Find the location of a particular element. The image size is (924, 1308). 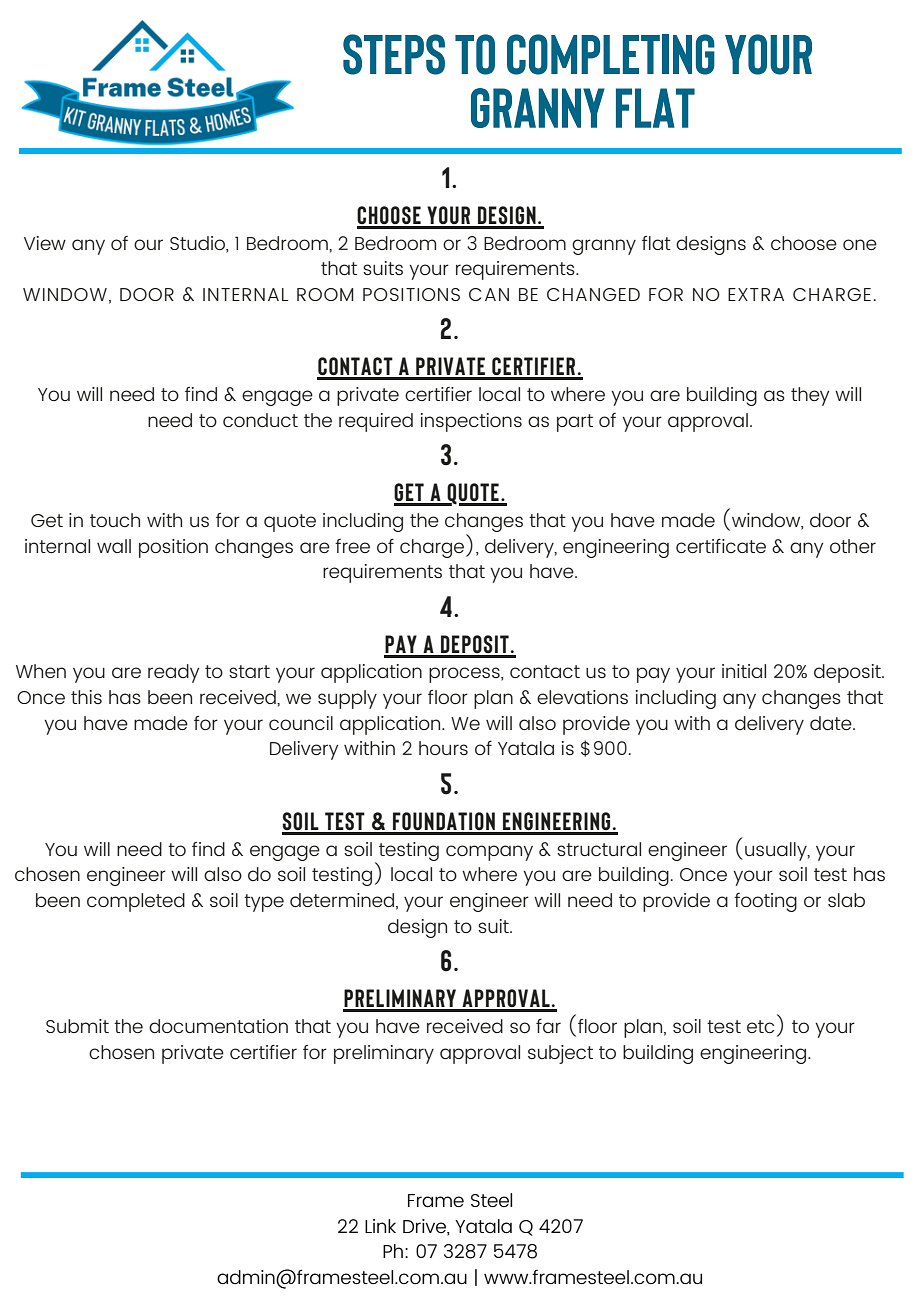

CAN is located at coordinates (489, 294).
